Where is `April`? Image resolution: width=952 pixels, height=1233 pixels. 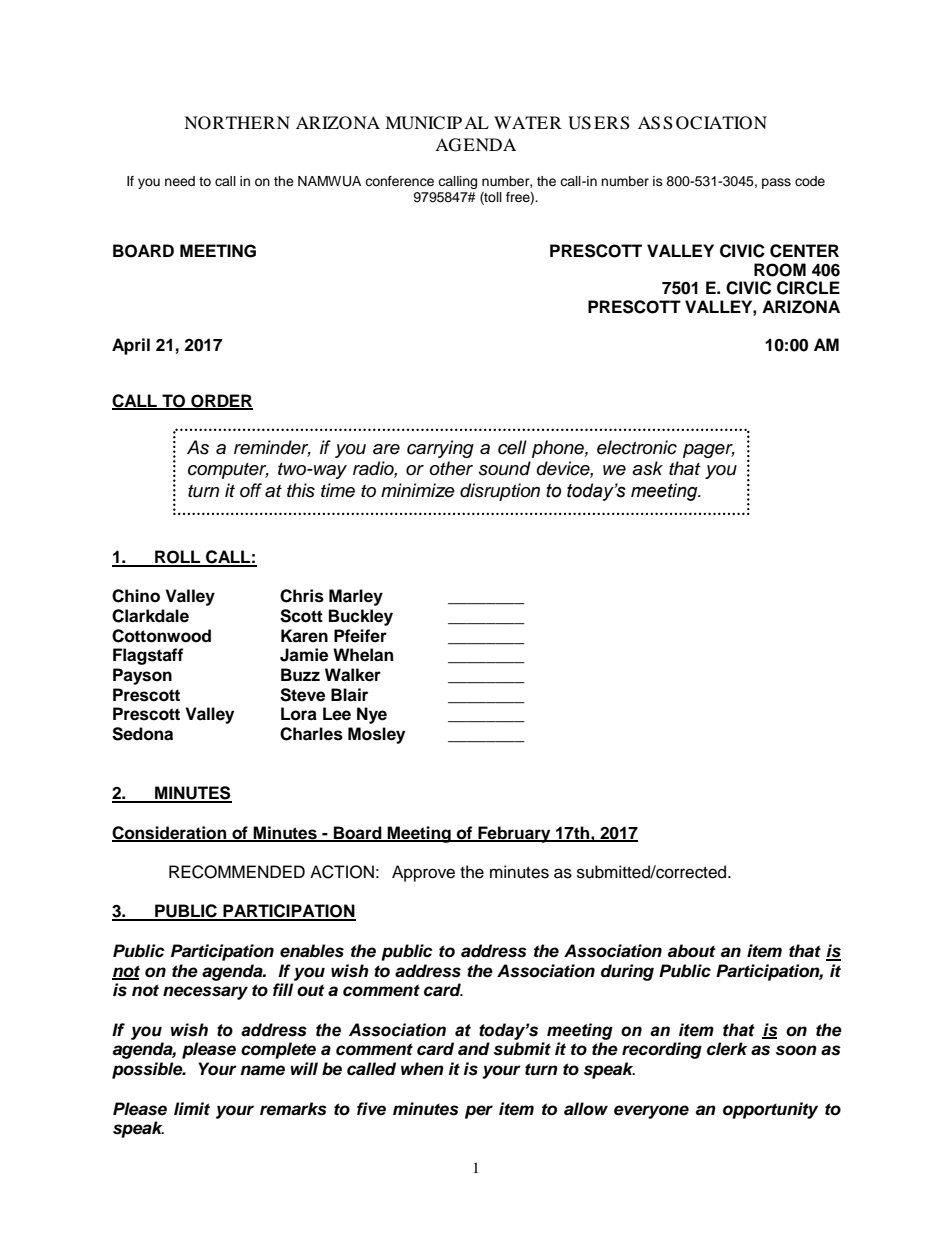
April is located at coordinates (131, 346).
